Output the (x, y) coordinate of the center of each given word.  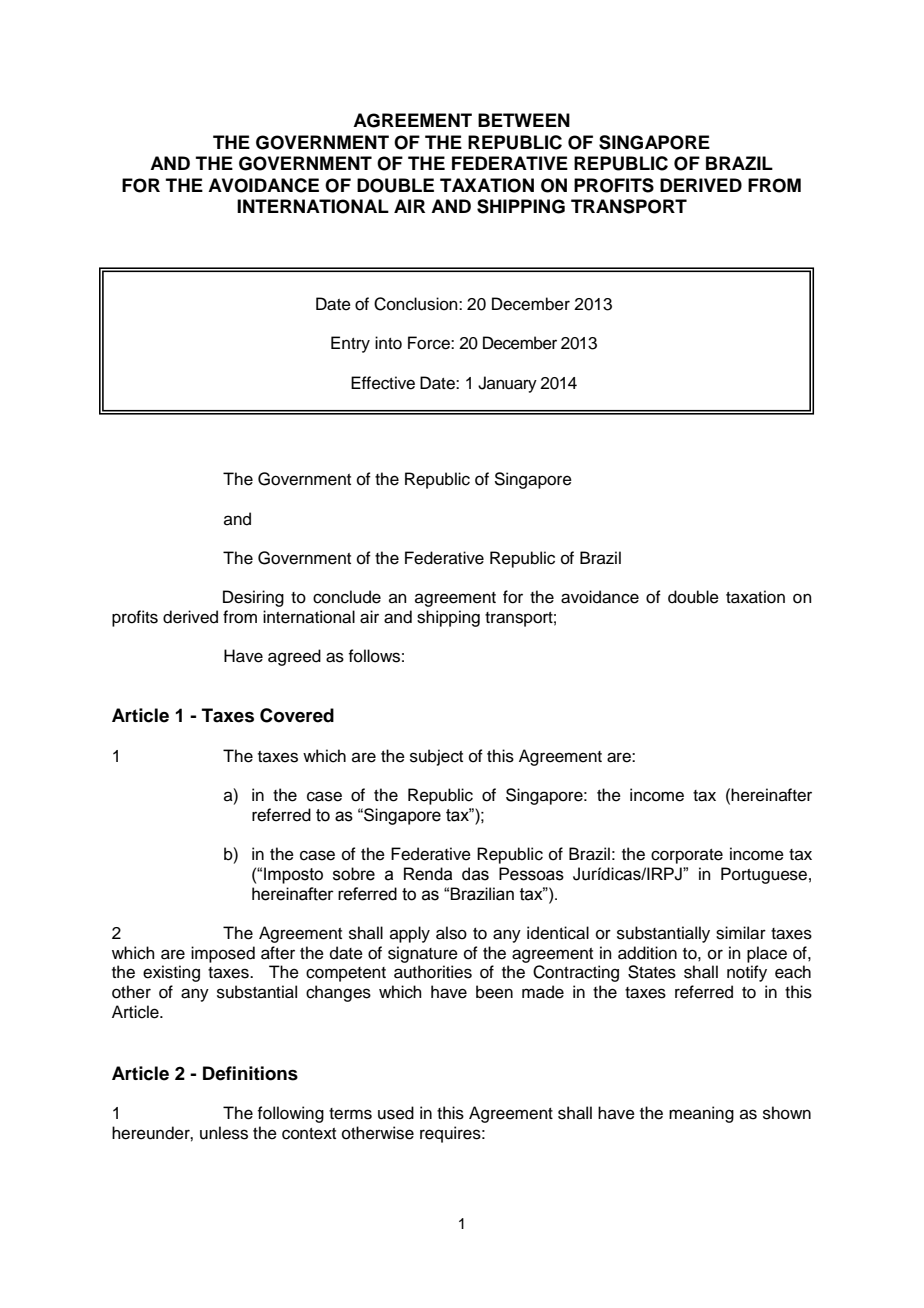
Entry (350, 344)
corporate (687, 856)
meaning (701, 1114)
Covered (297, 715)
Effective (383, 383)
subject (436, 757)
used (396, 1113)
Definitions (250, 1073)
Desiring (253, 598)
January (507, 384)
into (388, 343)
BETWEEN (524, 120)
